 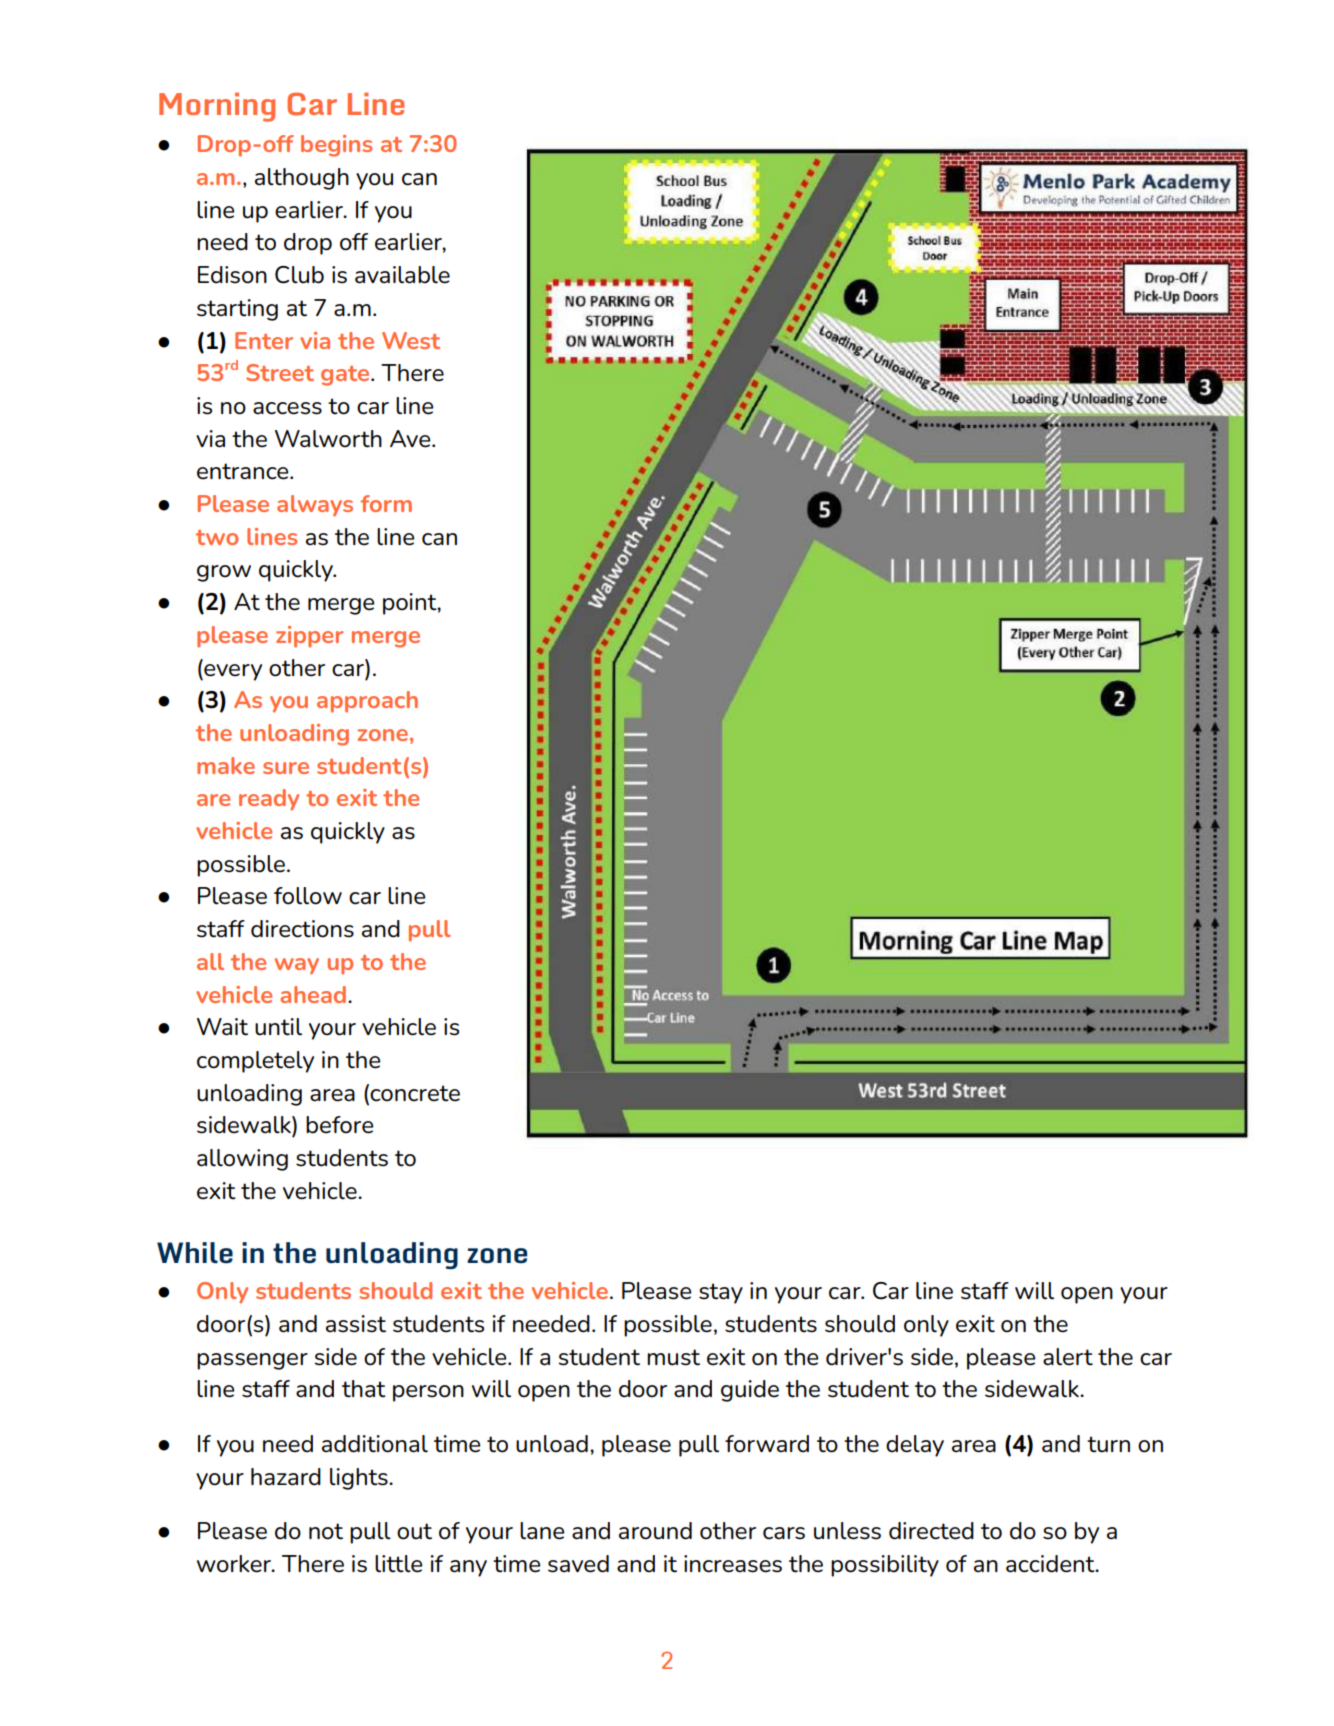 I want to click on alert, so click(x=1068, y=1357).
